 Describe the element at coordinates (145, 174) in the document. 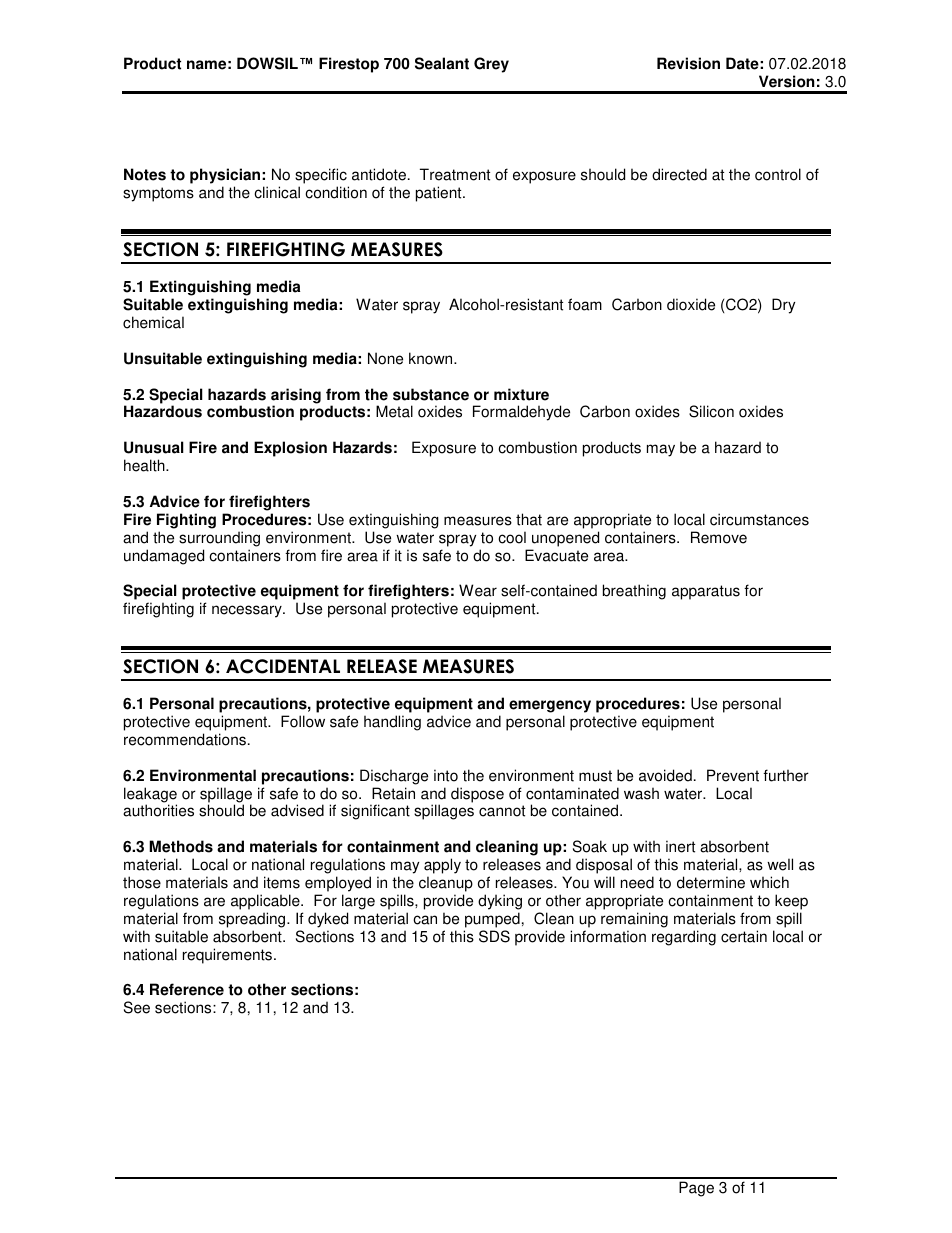

I see `Notes` at that location.
